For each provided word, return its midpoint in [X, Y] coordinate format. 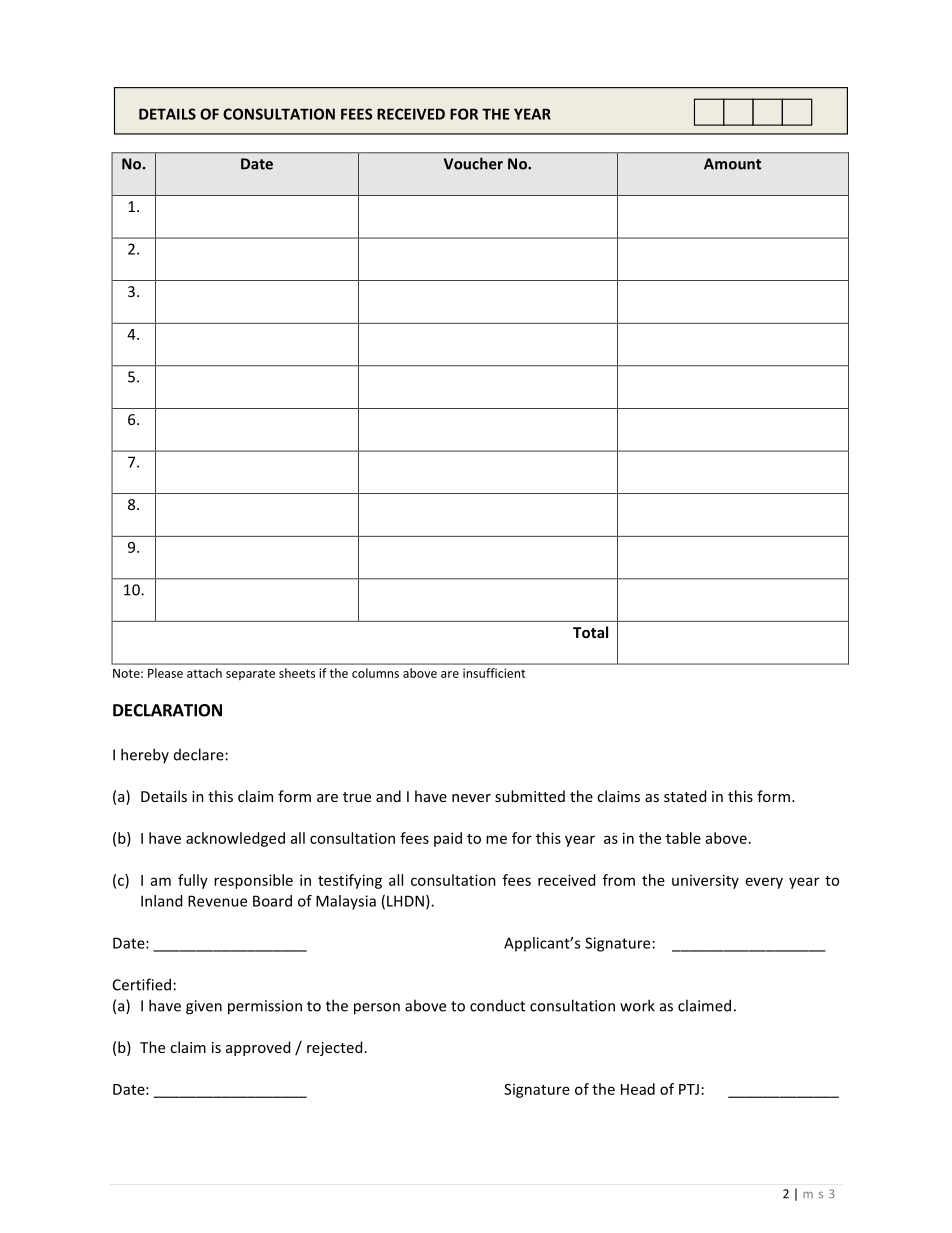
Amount [732, 164]
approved [258, 1048]
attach [204, 673]
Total [590, 632]
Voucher [473, 163]
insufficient [494, 673]
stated [685, 796]
